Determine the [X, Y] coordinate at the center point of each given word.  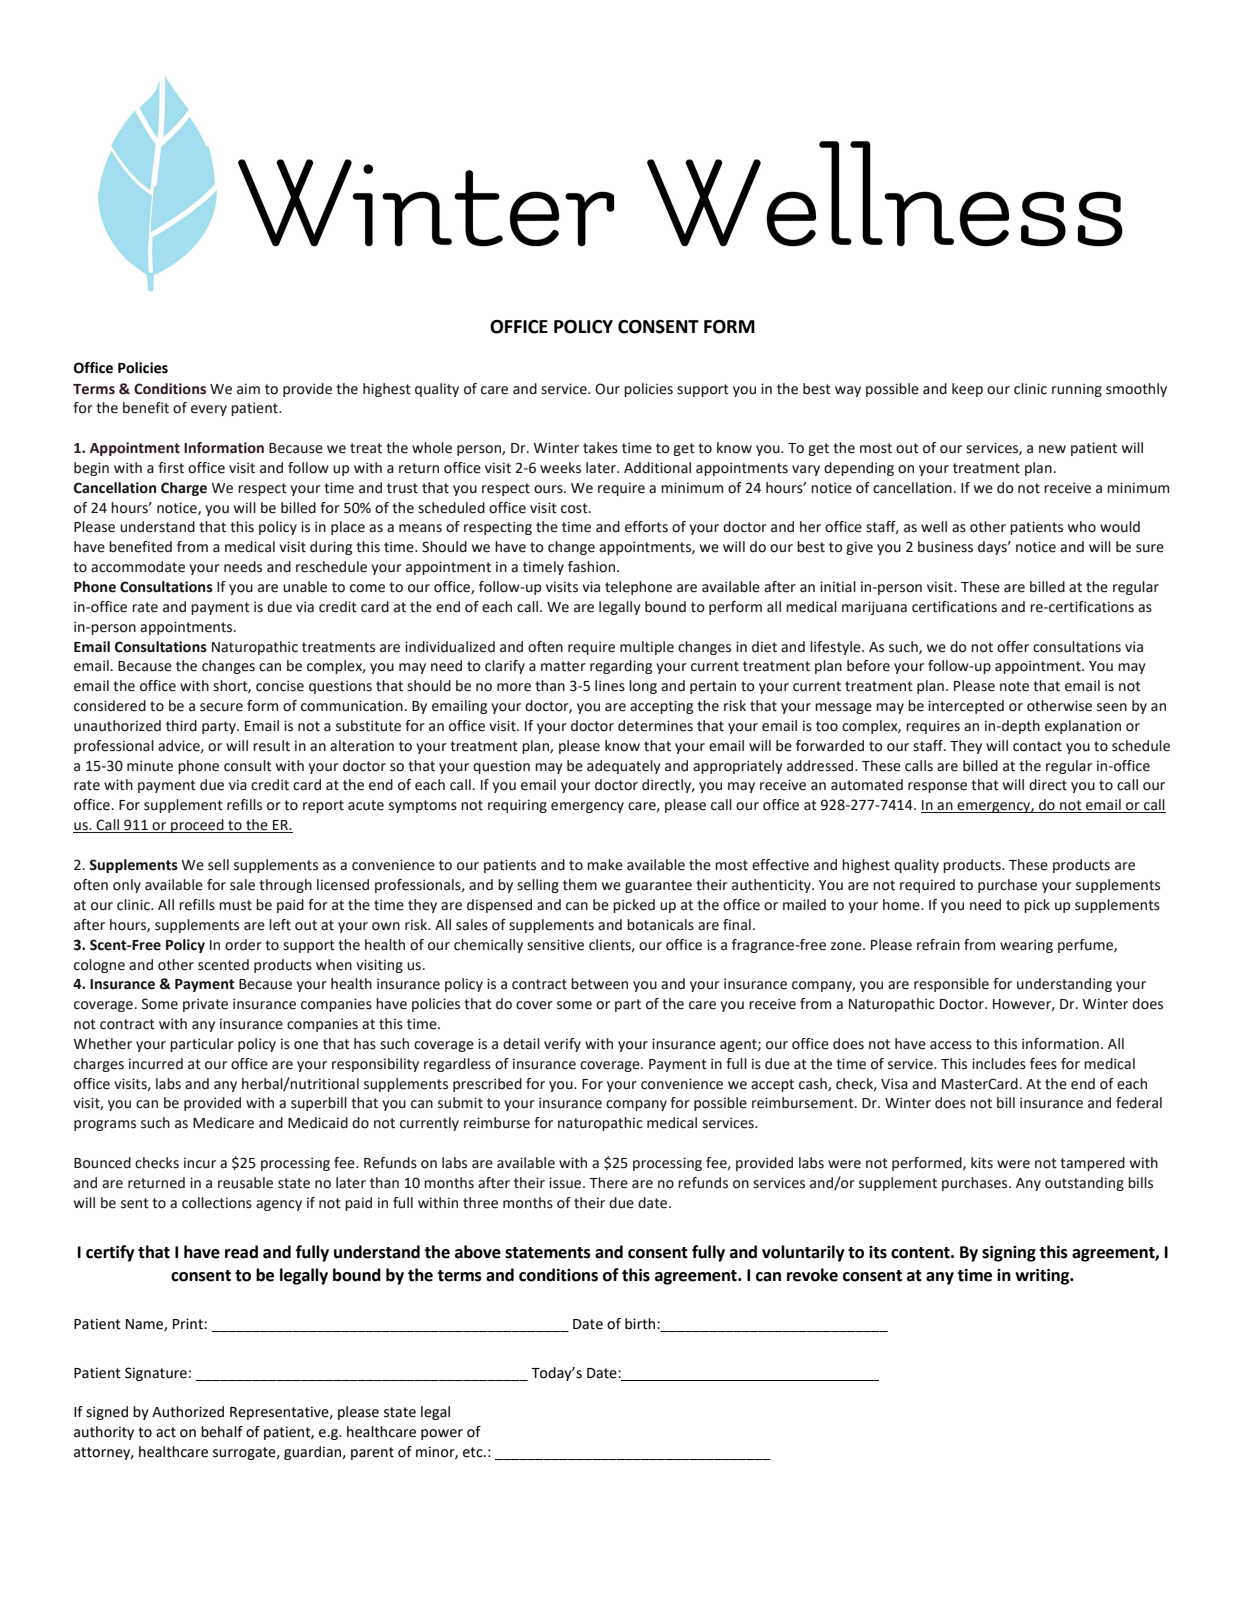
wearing [1026, 946]
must [235, 905]
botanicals [660, 925]
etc [474, 1452]
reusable [245, 1183]
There [608, 1183]
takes [600, 448]
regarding [621, 667]
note [1014, 686]
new [1052, 449]
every [209, 410]
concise [280, 686]
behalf [222, 1432]
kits [982, 1163]
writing [1043, 1277]
